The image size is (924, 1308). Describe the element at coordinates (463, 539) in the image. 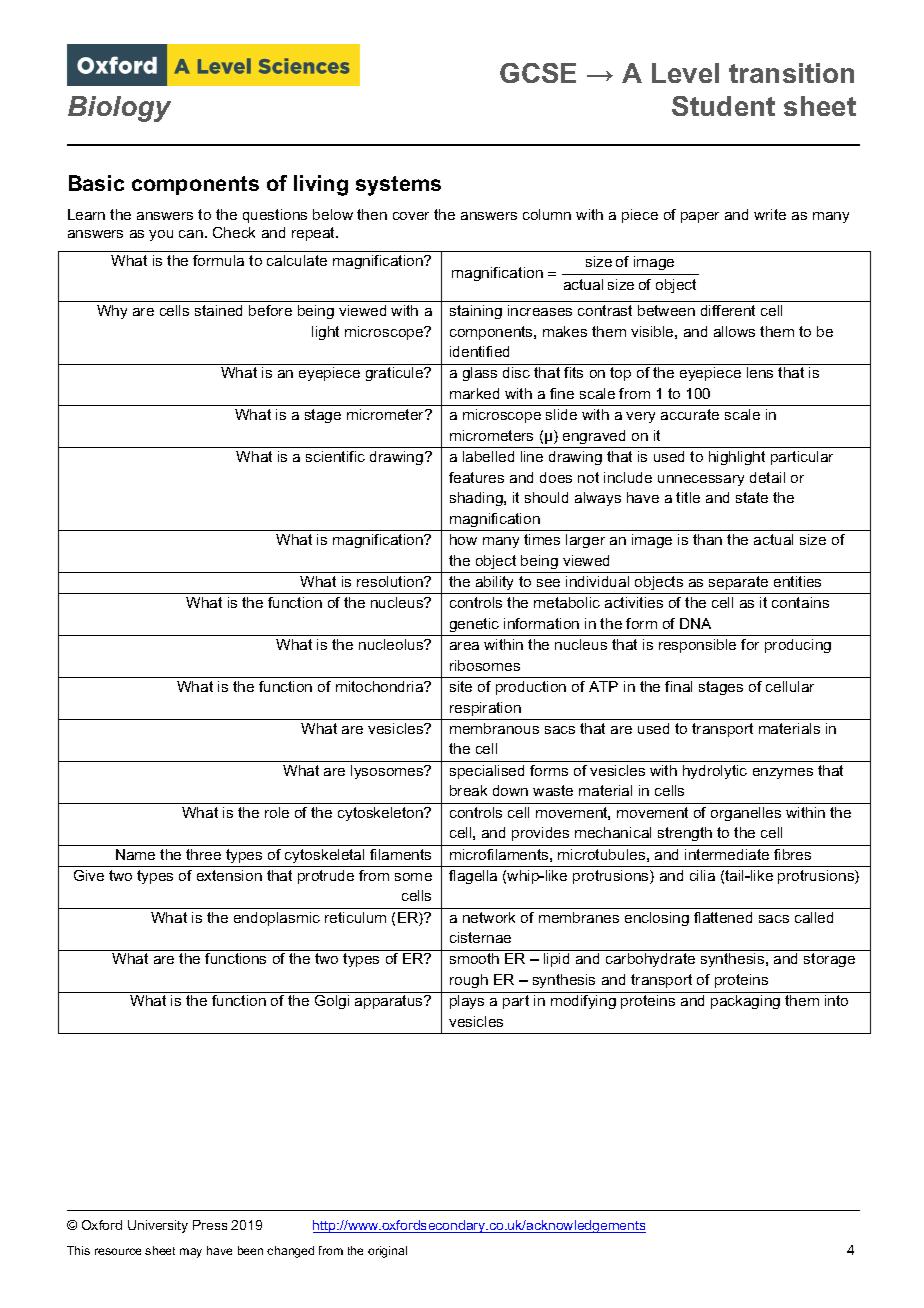

I see `how` at that location.
